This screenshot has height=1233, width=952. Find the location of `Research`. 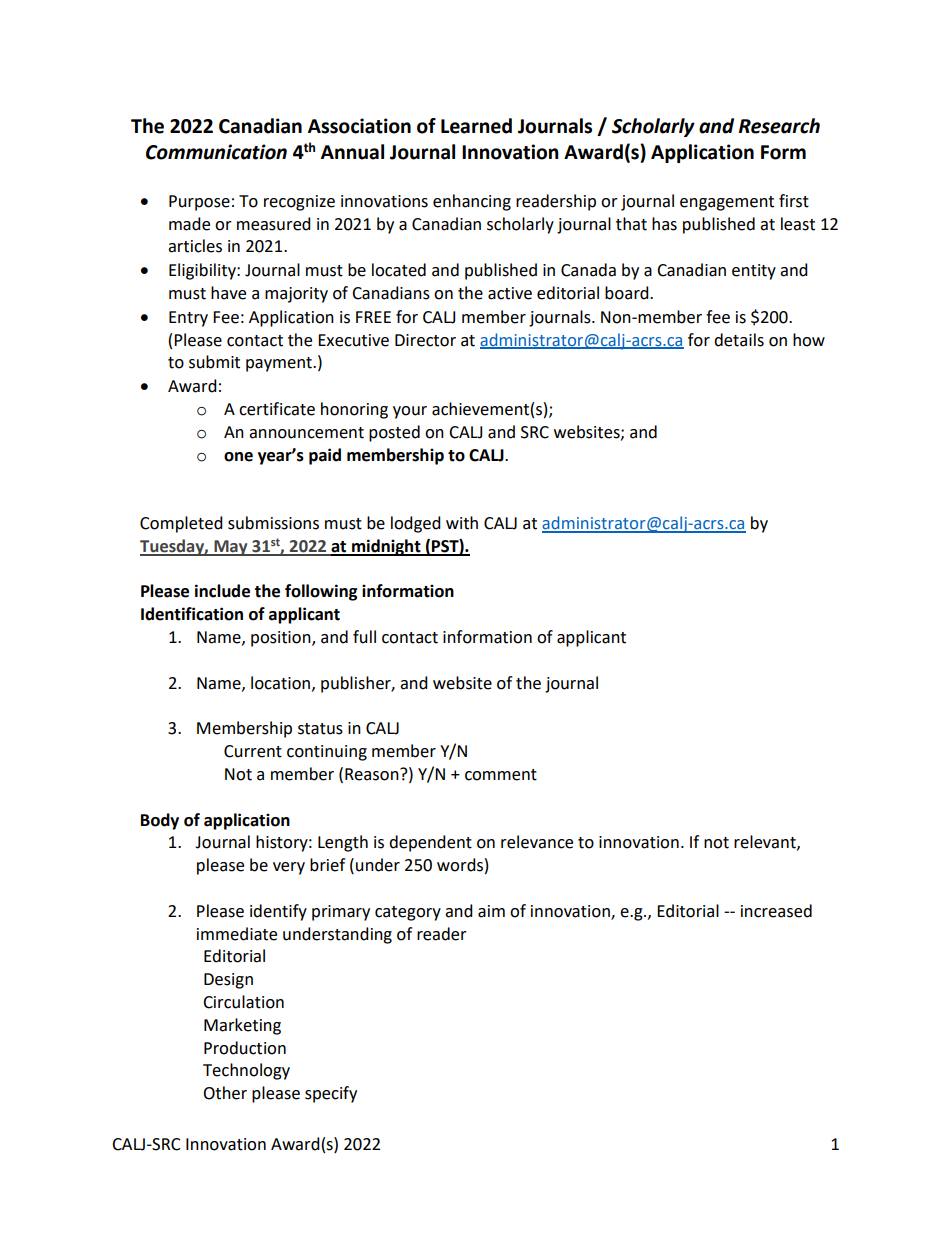

Research is located at coordinates (779, 126).
